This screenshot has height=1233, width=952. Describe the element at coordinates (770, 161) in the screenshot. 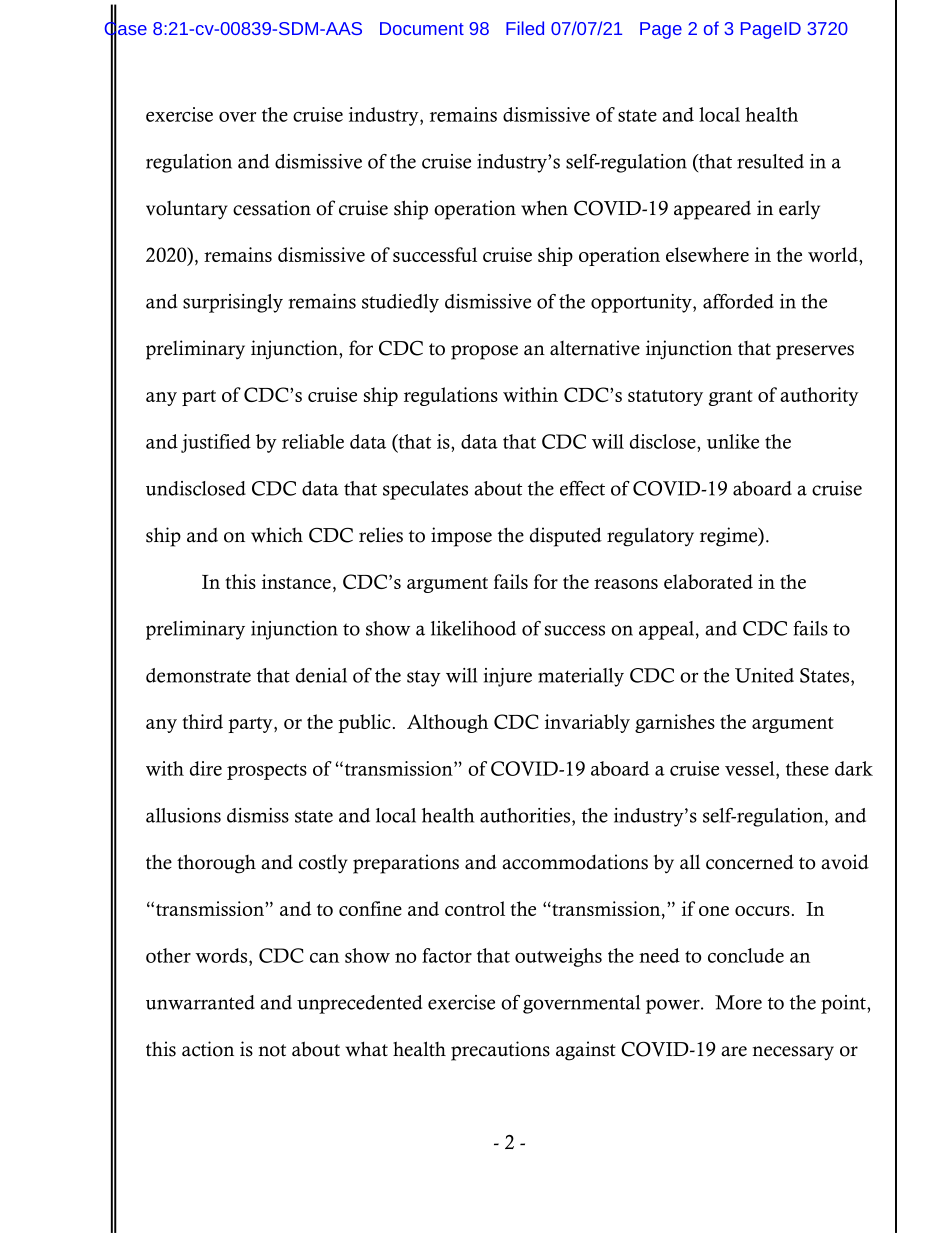

I see `resulted` at that location.
